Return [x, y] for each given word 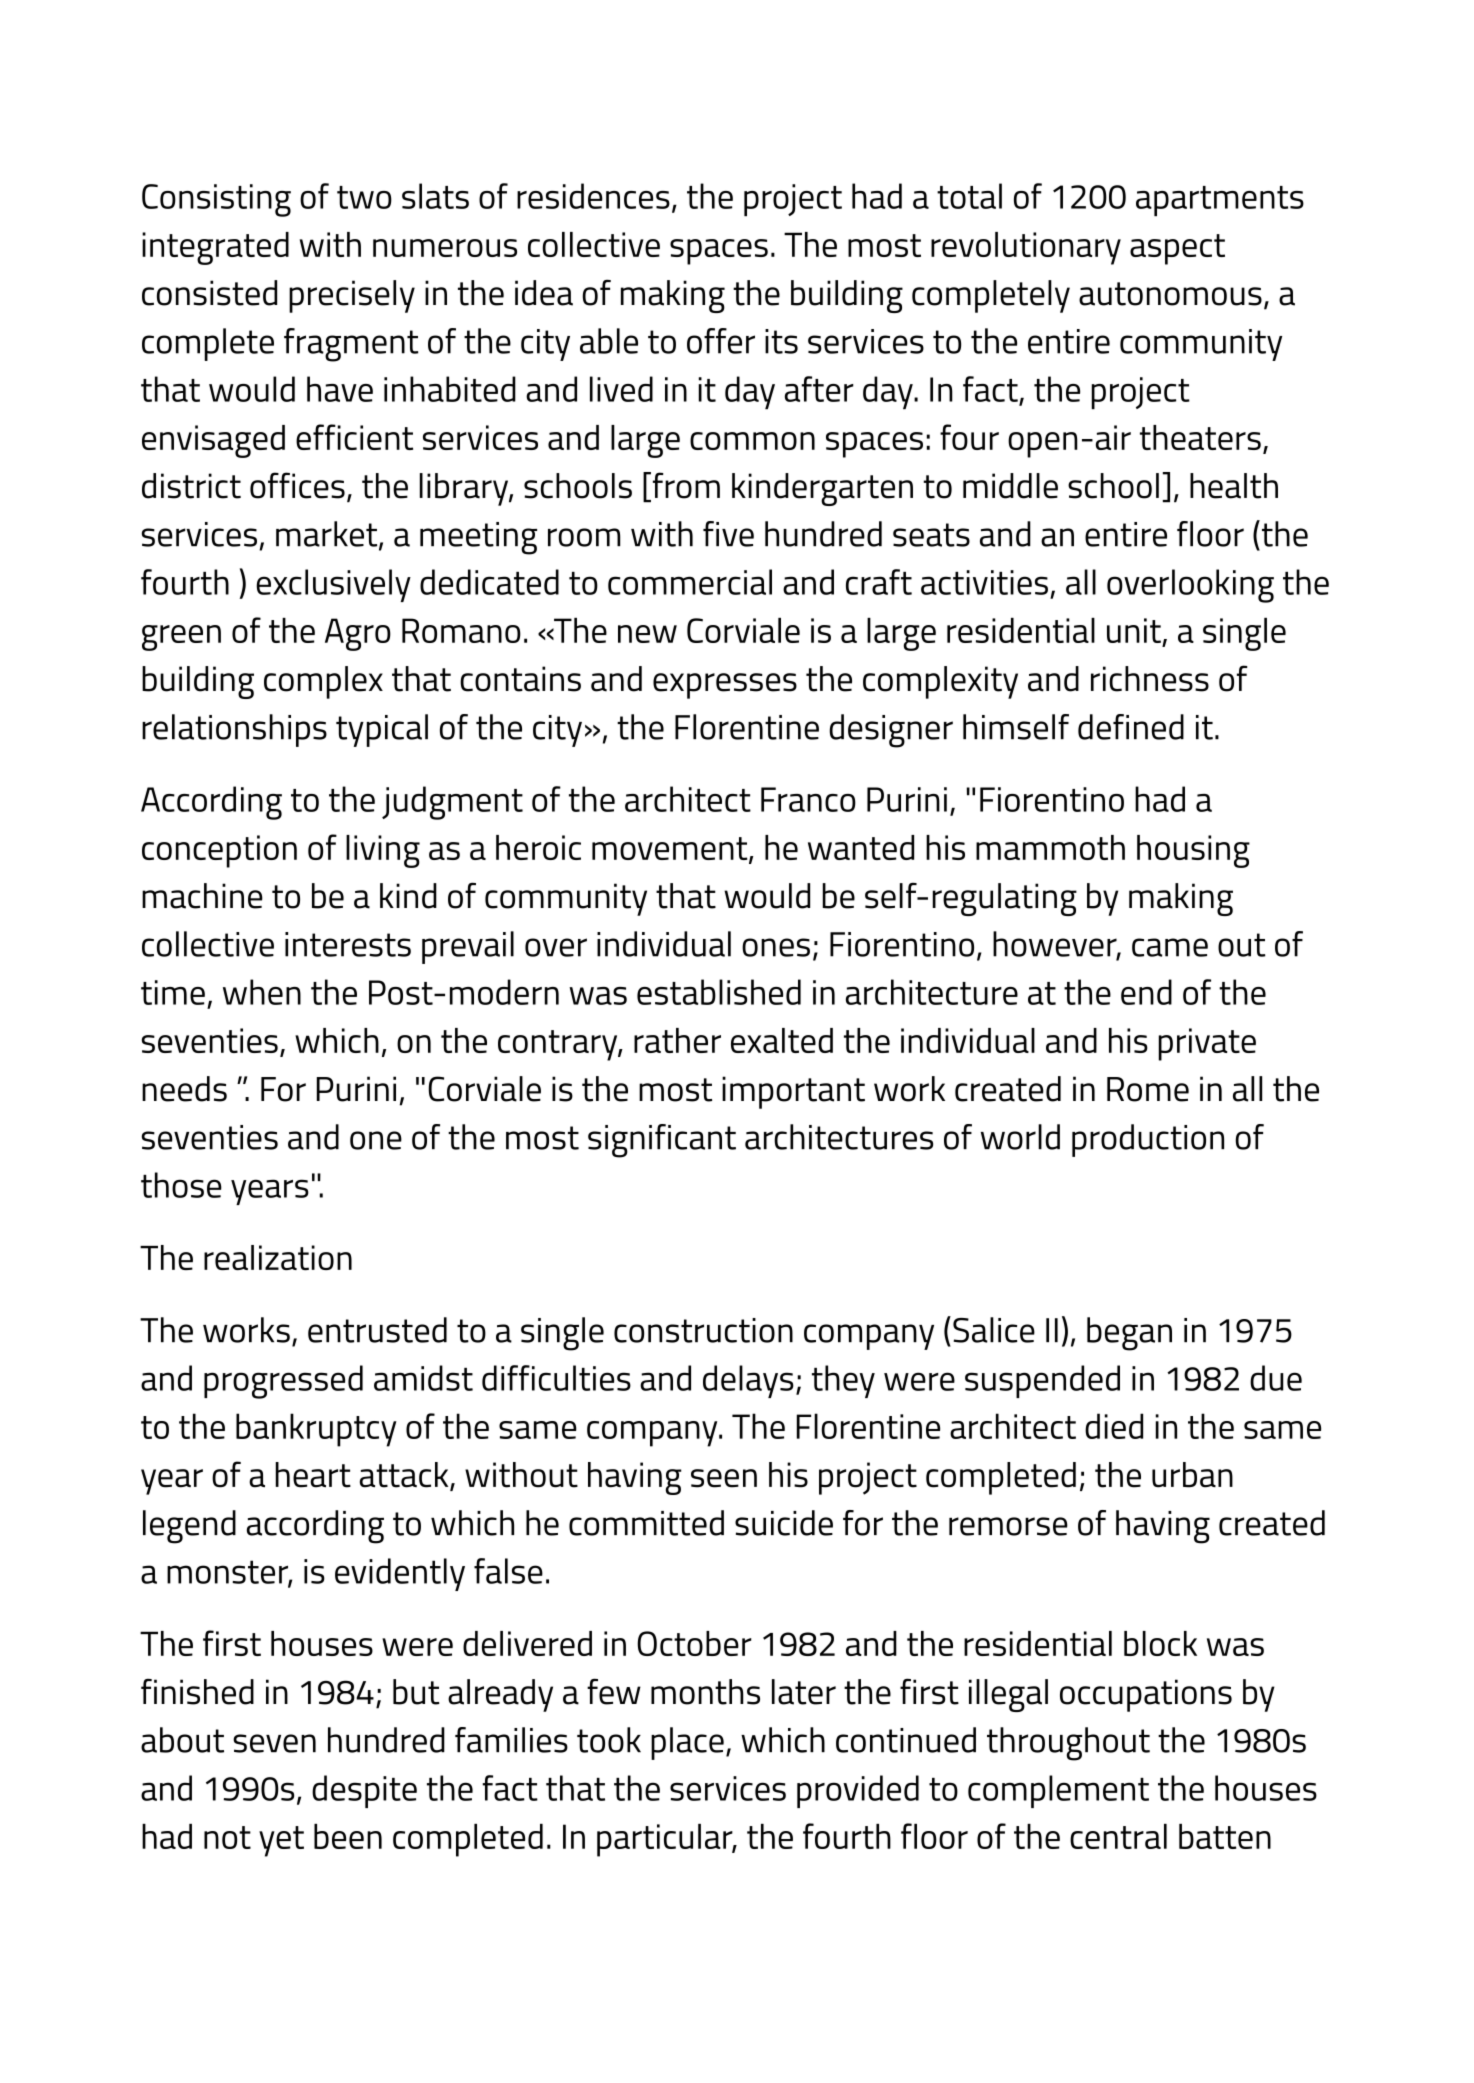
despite [364, 1791]
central [1118, 1836]
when [262, 992]
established [719, 992]
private [1207, 1044]
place [687, 1743]
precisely [352, 296]
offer [721, 341]
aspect [1177, 249]
